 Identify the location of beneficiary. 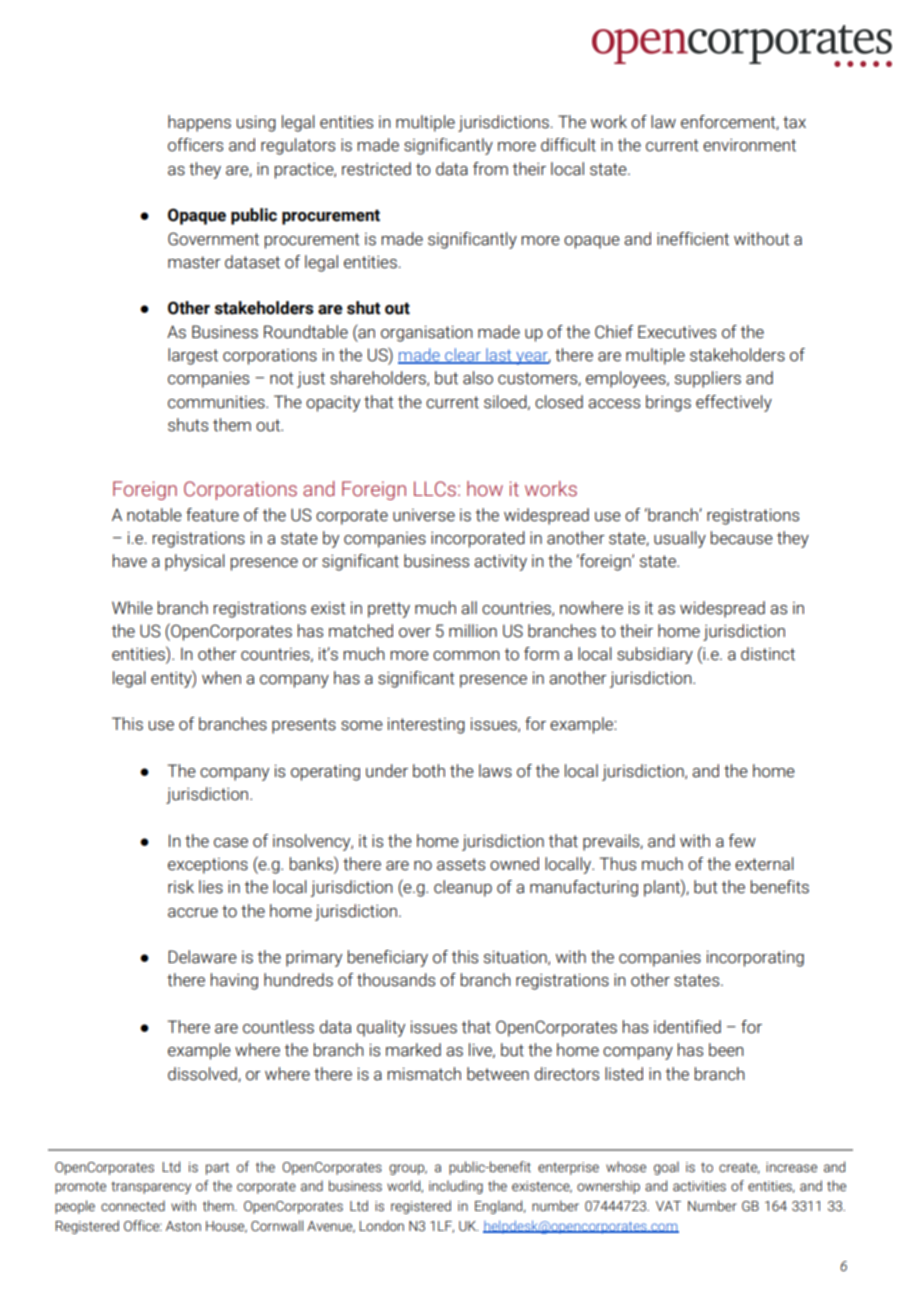
(388, 958).
